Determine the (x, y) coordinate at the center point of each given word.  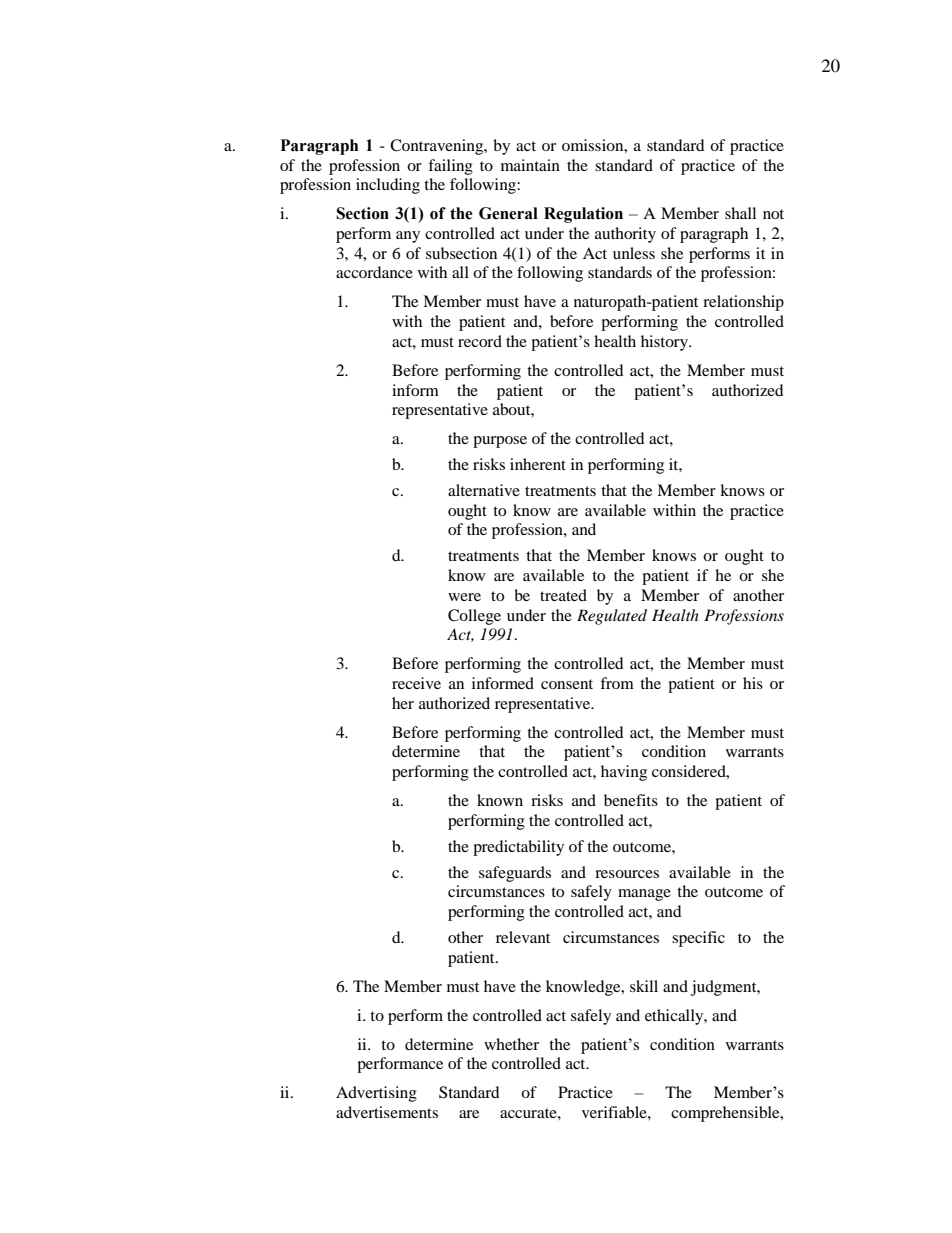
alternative (484, 490)
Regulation (583, 215)
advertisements (387, 1112)
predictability (518, 848)
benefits (631, 800)
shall (740, 213)
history (665, 343)
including (388, 186)
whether (511, 1044)
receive (416, 683)
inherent (538, 464)
